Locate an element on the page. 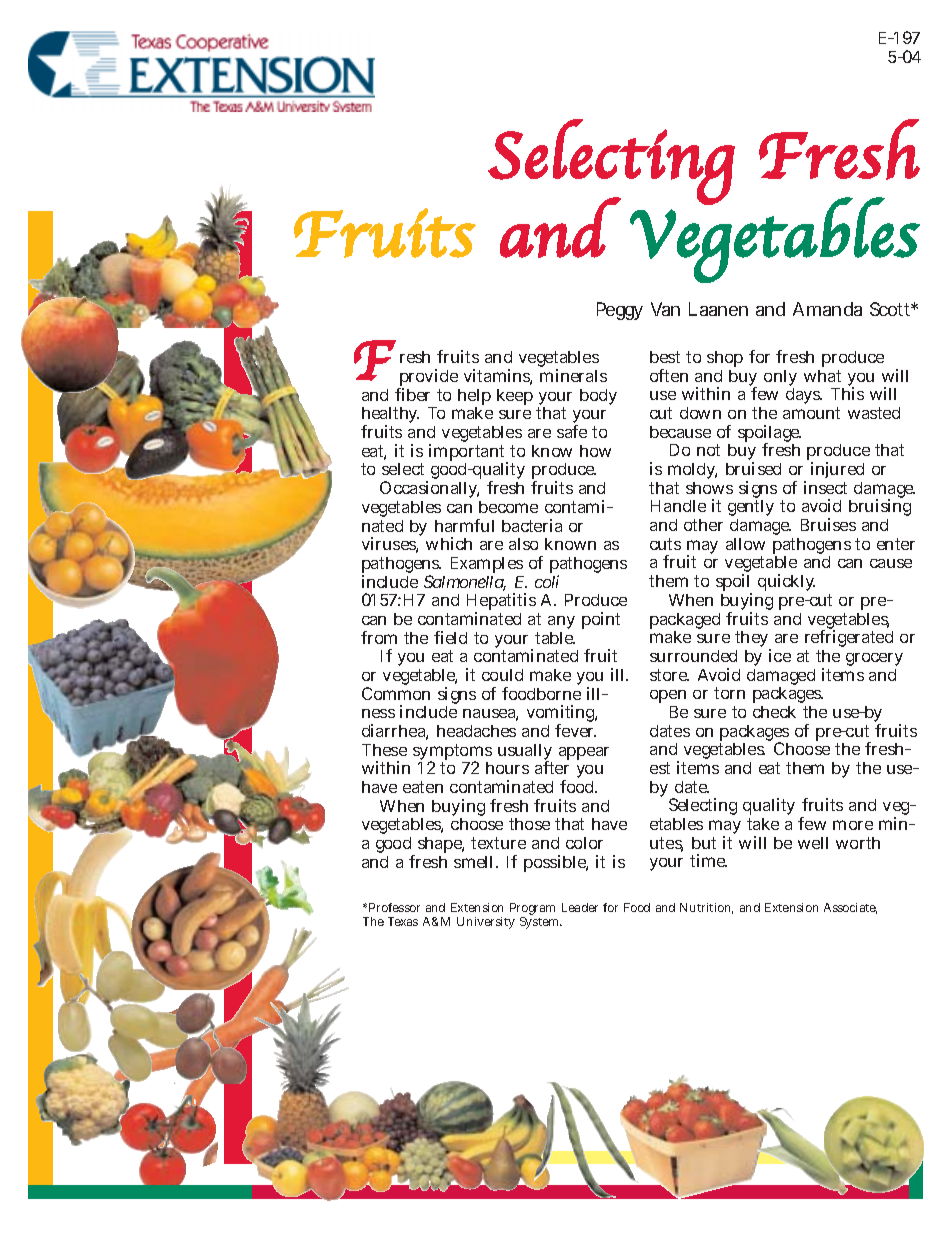 Image resolution: width=952 pixels, height=1233 pixels. provide is located at coordinates (428, 379).
